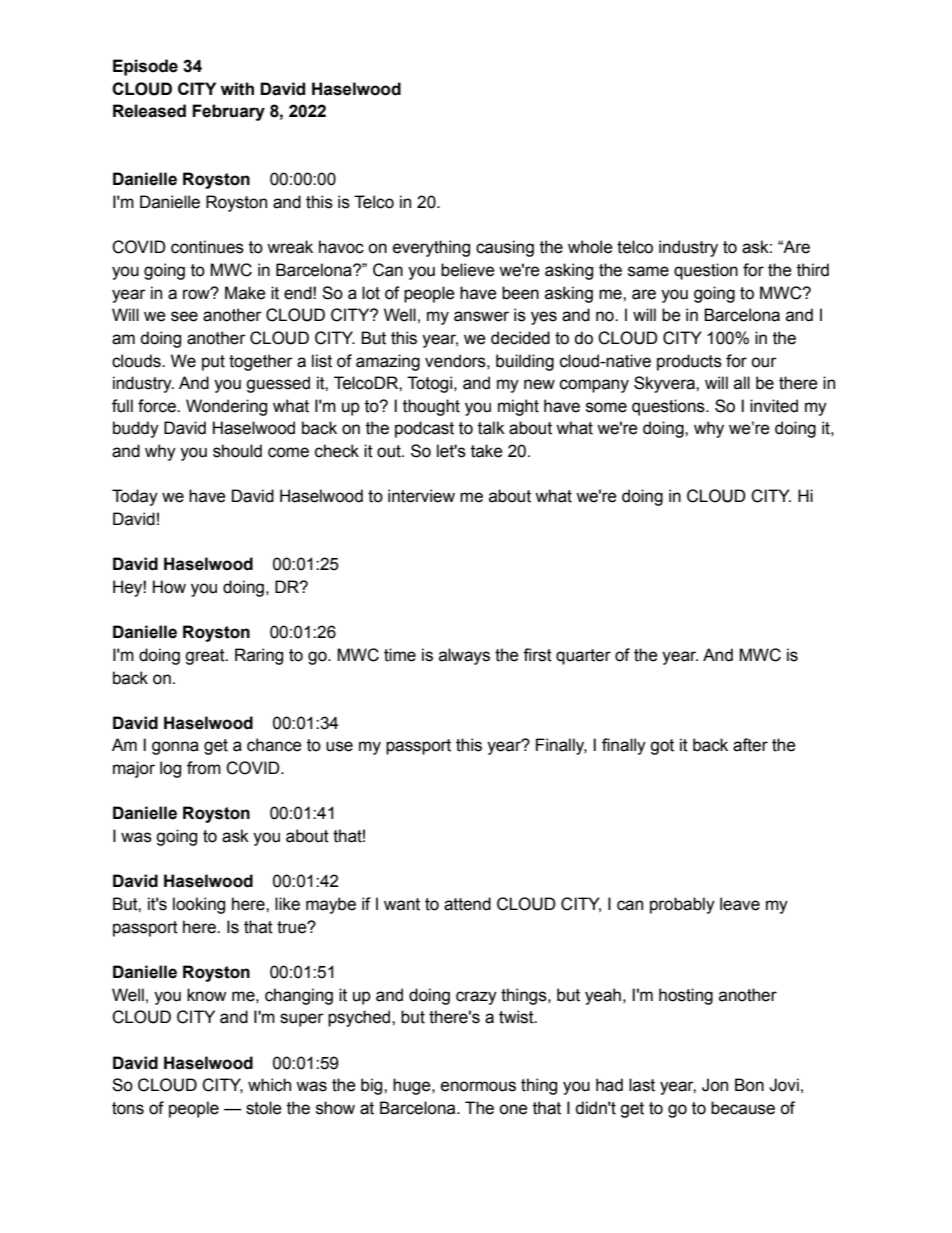  I want to click on invited, so click(774, 406).
